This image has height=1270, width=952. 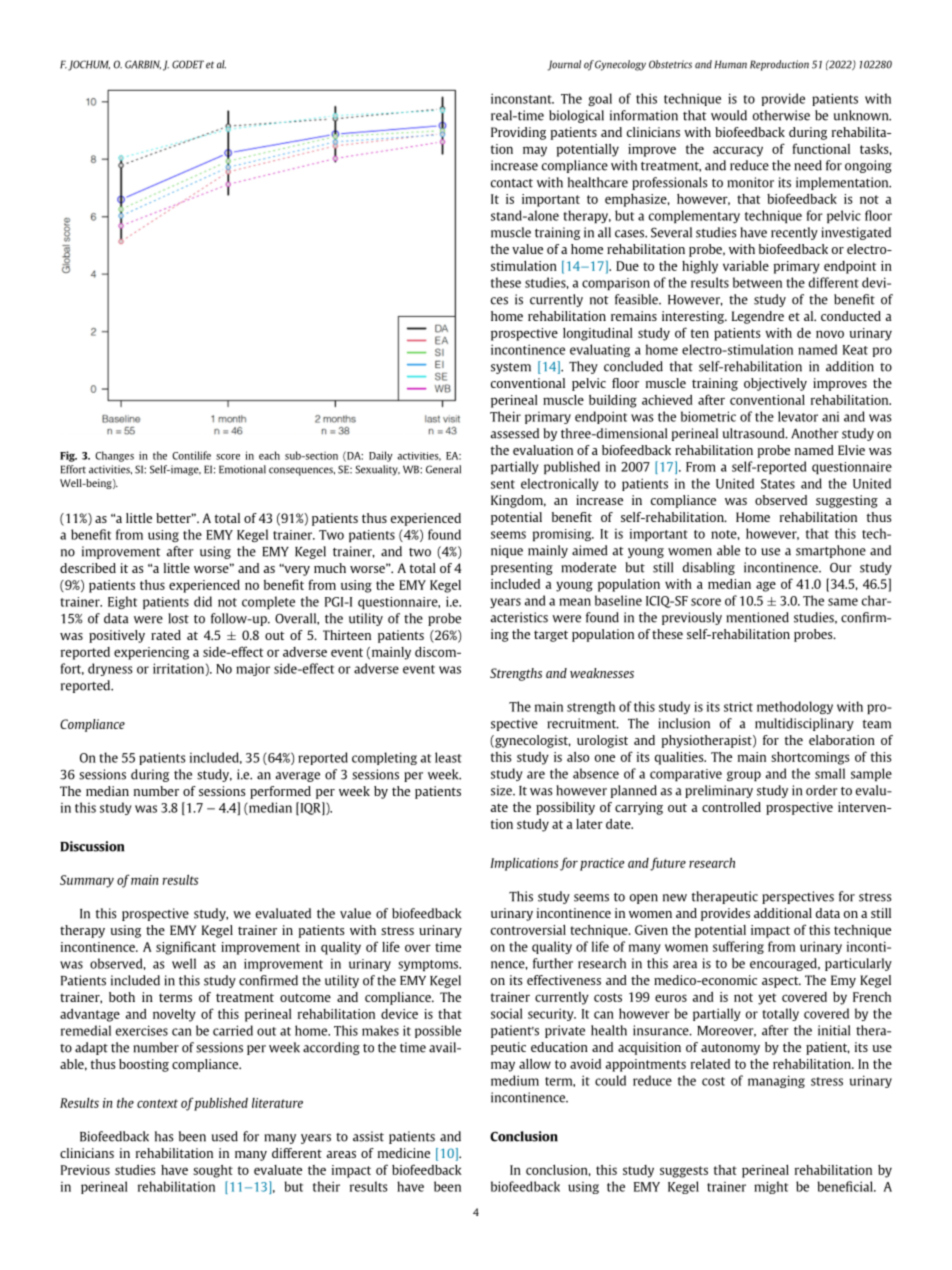 What do you see at coordinates (522, 98) in the image?
I see `inconstant` at bounding box center [522, 98].
